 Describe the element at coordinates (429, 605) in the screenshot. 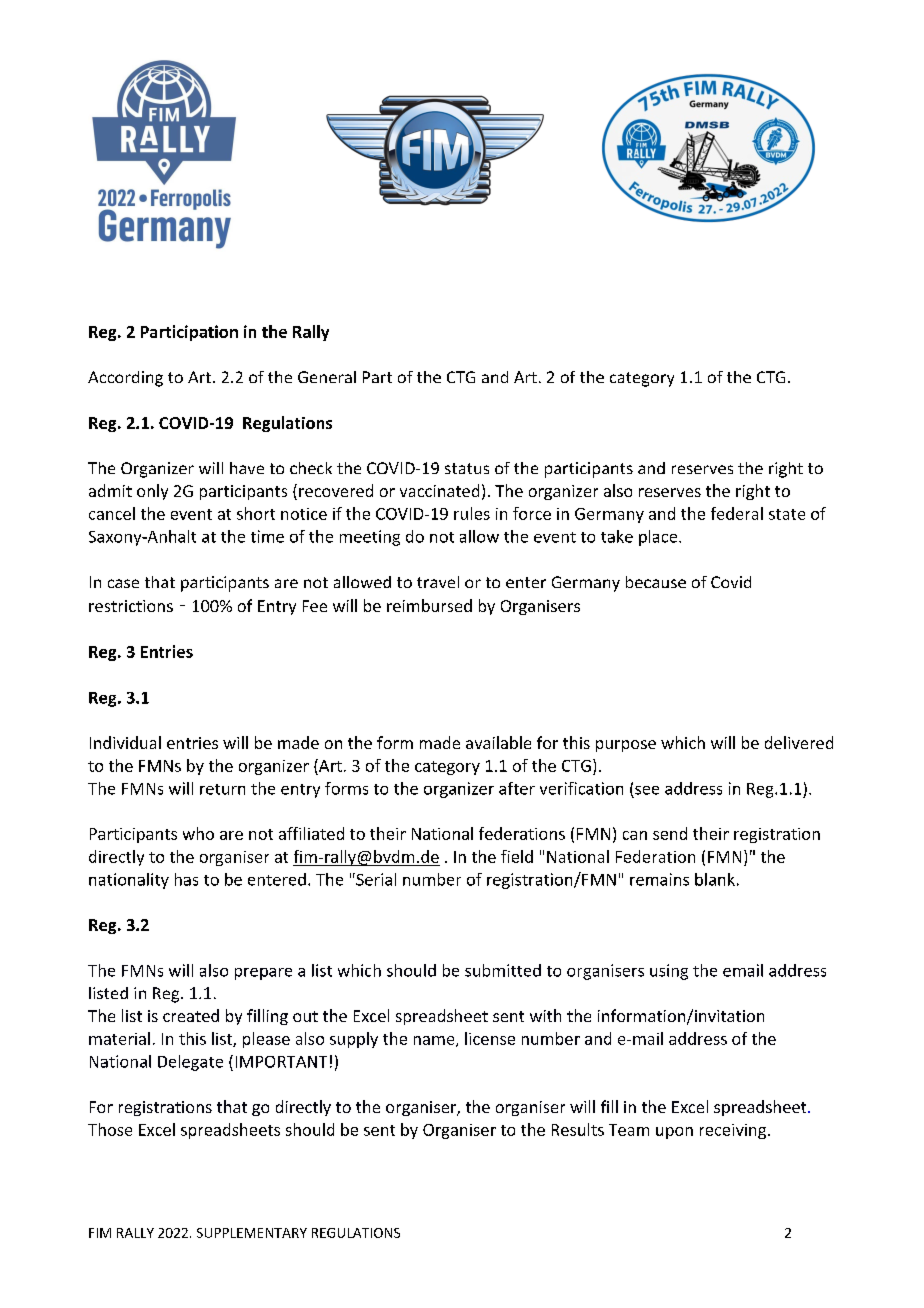

I see `reimbursed` at that location.
